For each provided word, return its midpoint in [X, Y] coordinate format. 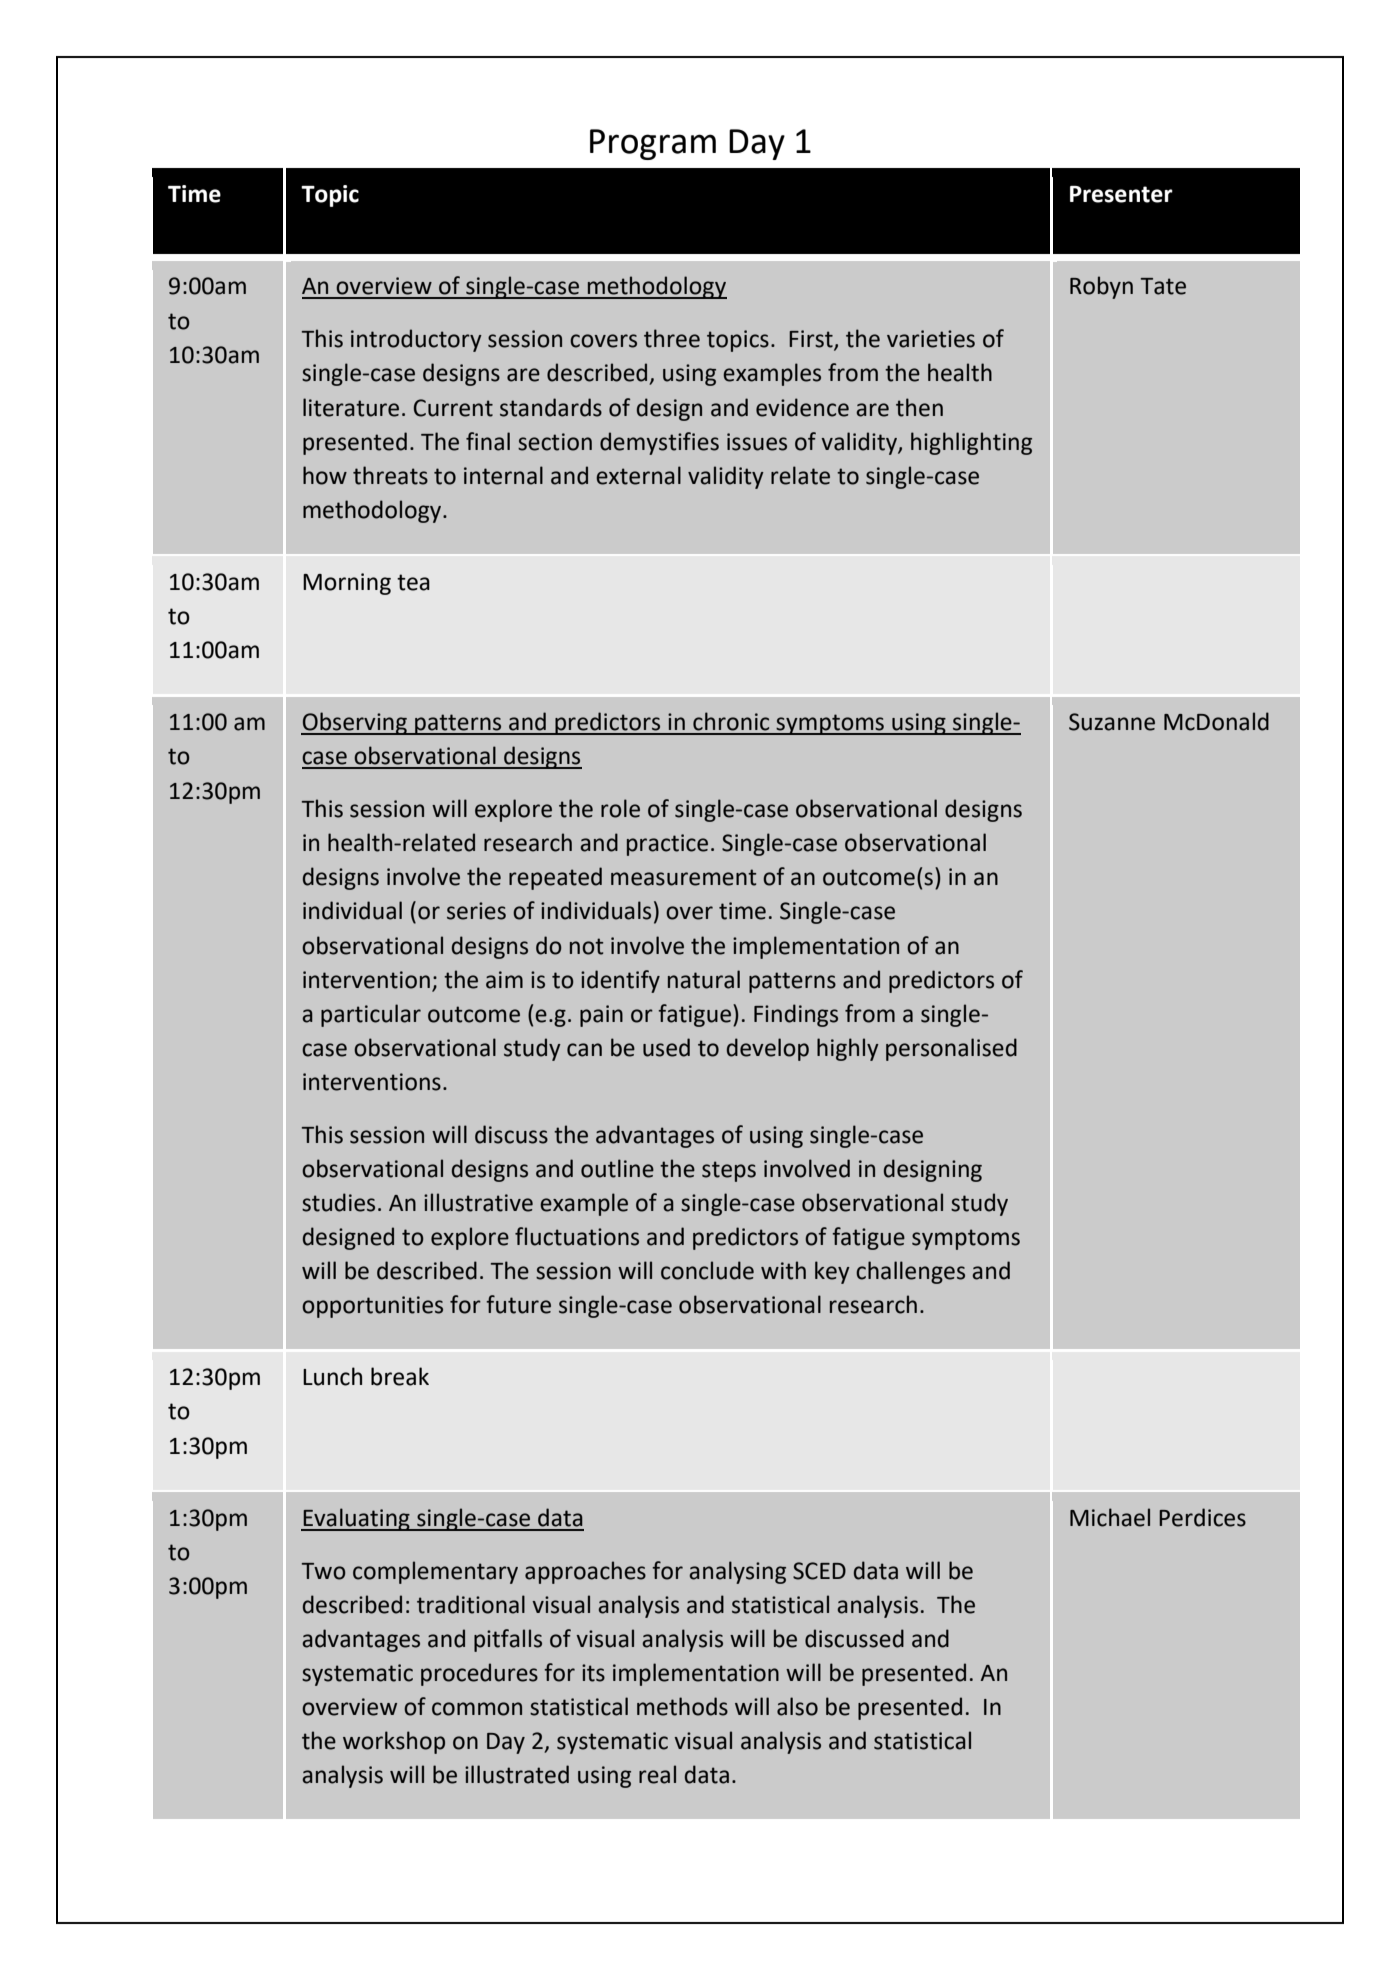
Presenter [1121, 194]
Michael [1110, 1517]
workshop [394, 1742]
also [797, 1706]
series [476, 911]
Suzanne [1112, 722]
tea [413, 582]
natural [704, 979]
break [400, 1376]
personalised [951, 1049]
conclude [707, 1270]
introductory [416, 340]
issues [757, 442]
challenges [910, 1272]
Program [653, 144]
